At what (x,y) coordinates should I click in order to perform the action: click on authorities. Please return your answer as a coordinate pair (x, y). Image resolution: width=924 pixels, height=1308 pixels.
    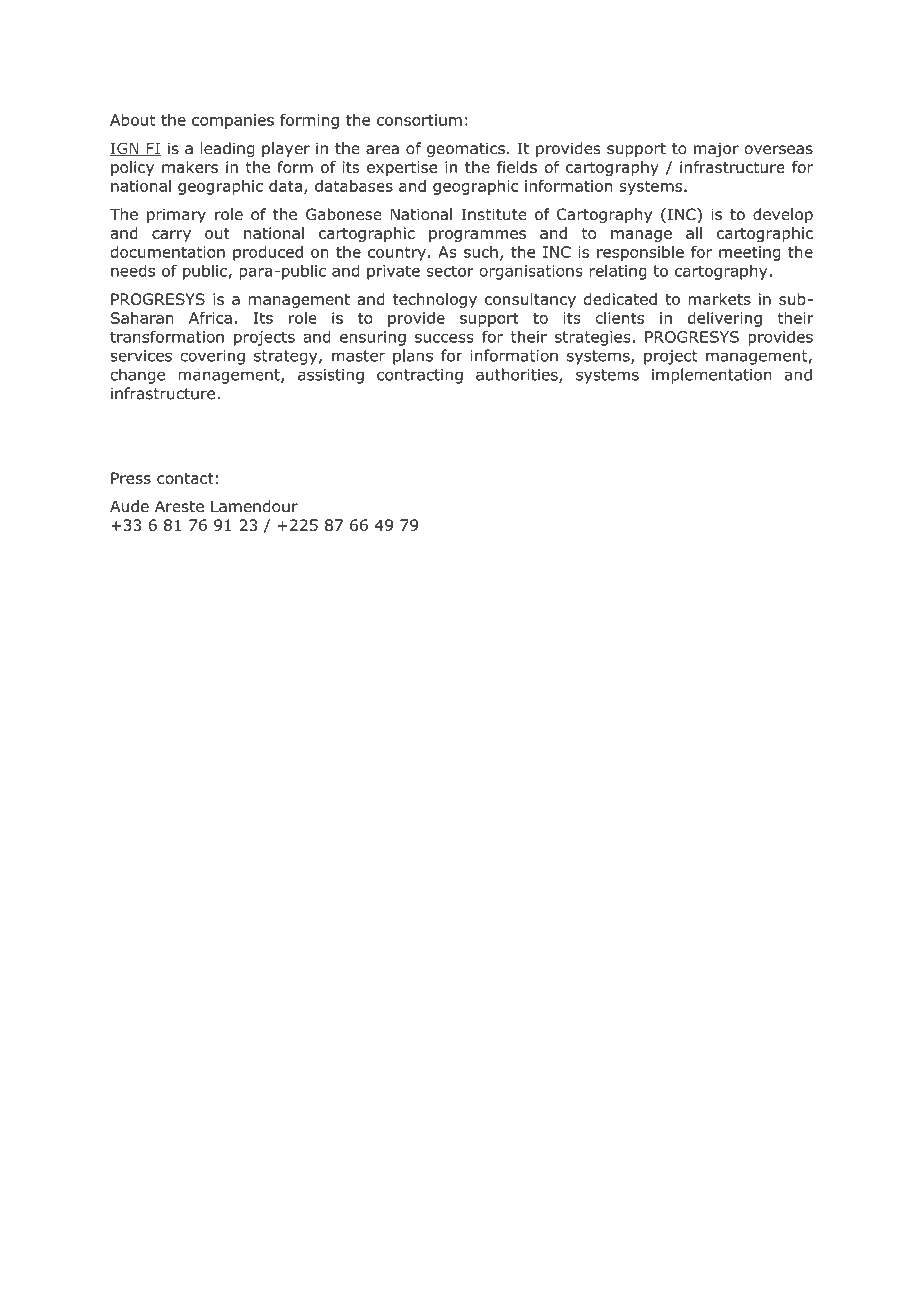
    Looking at the image, I should click on (518, 375).
